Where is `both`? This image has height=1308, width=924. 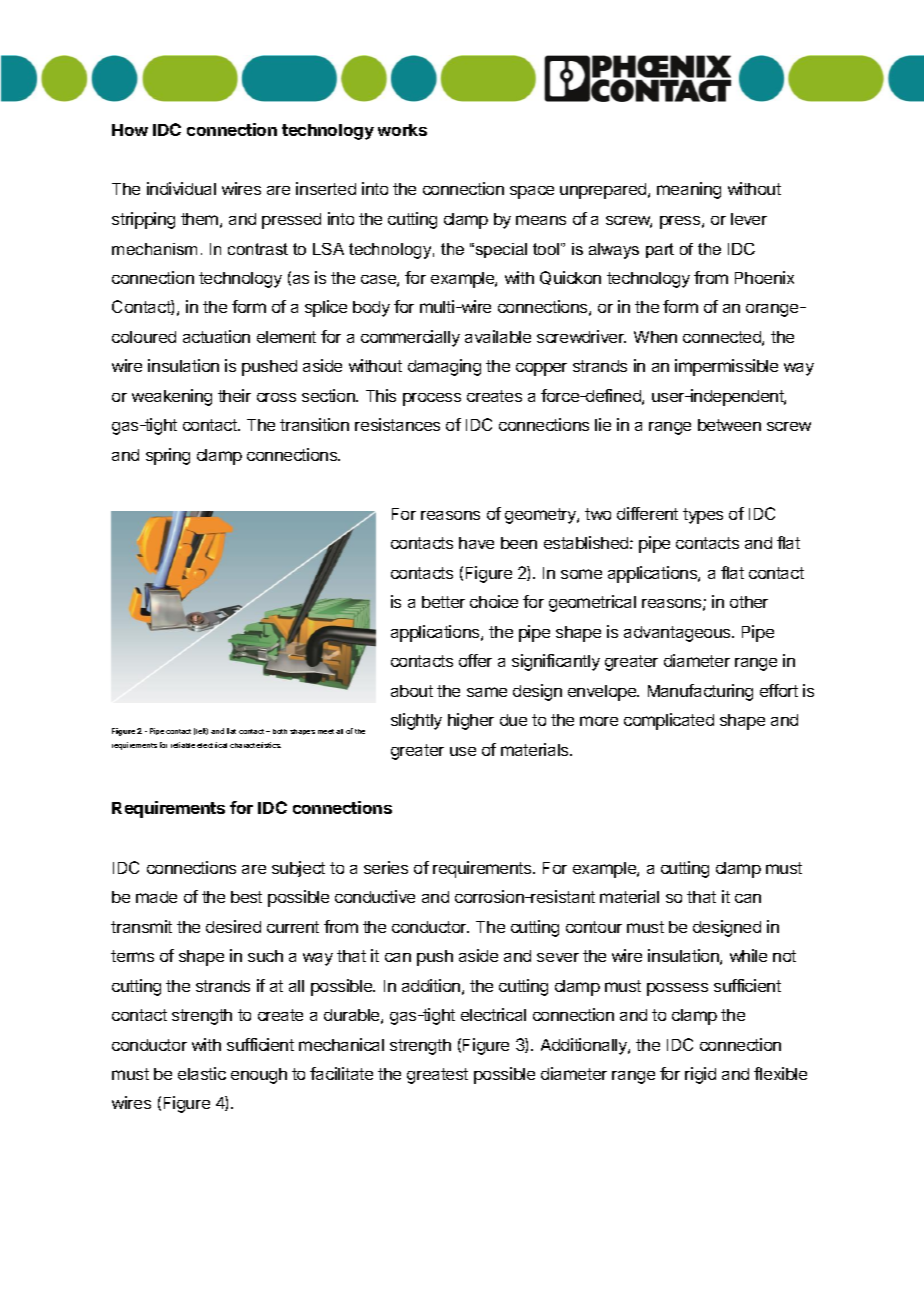 both is located at coordinates (280, 731).
